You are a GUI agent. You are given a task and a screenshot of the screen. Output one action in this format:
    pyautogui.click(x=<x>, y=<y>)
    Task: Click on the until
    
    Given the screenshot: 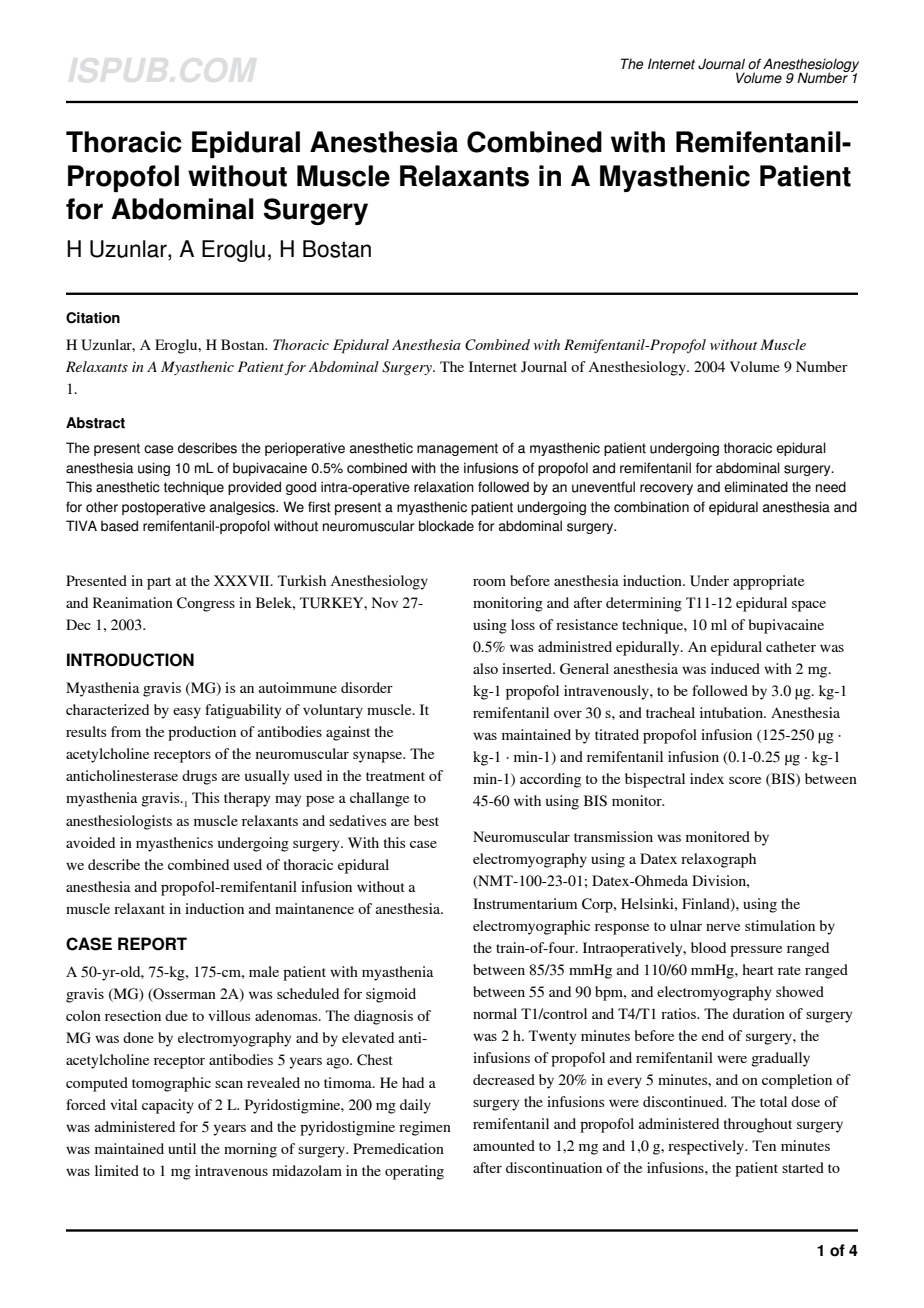 What is the action you would take?
    pyautogui.click(x=182, y=1148)
